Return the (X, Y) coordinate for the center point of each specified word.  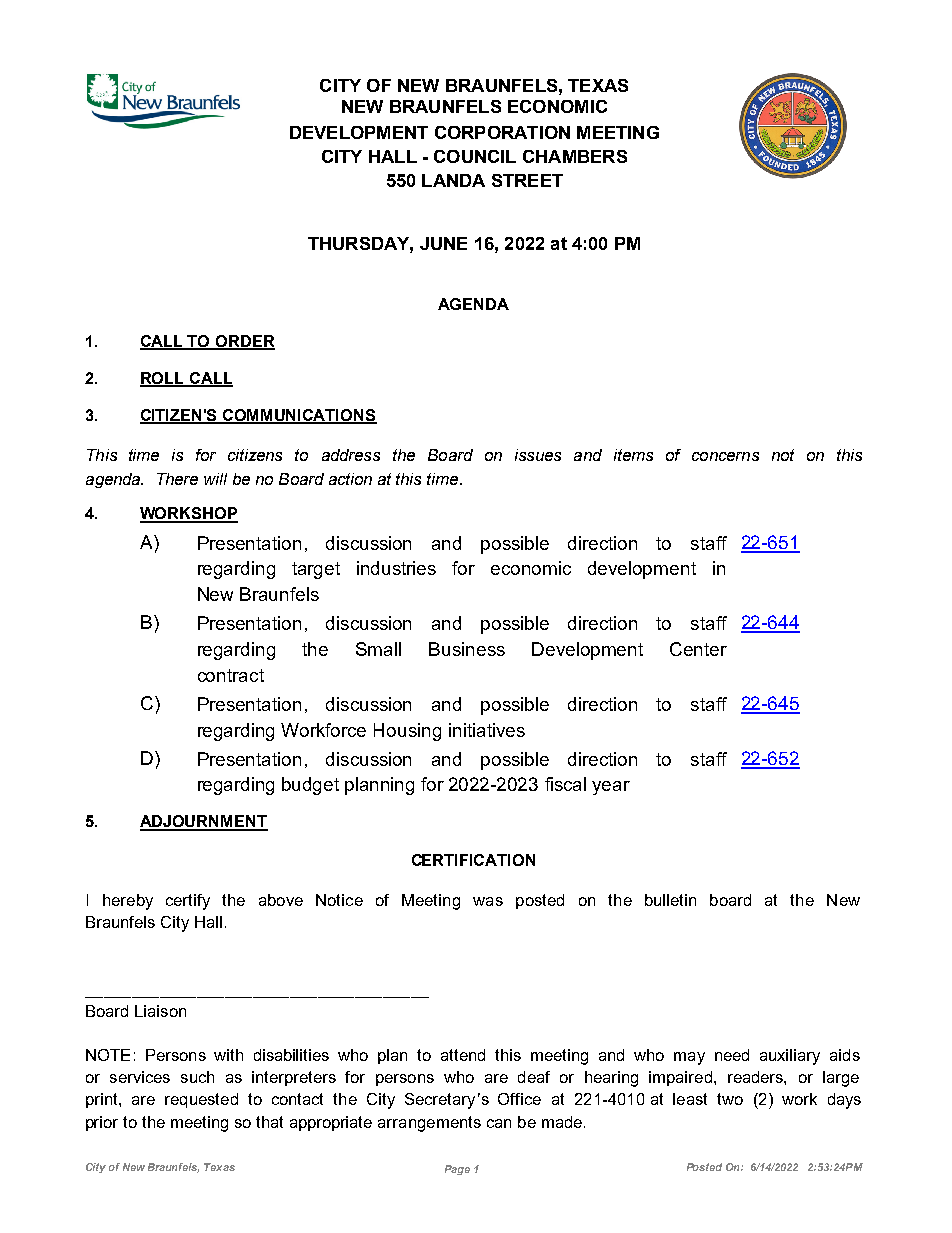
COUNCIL (475, 156)
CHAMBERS (575, 156)
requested (201, 1100)
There (177, 479)
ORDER (244, 342)
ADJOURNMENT (204, 822)
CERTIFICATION (473, 860)
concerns (725, 456)
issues (538, 455)
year (611, 788)
